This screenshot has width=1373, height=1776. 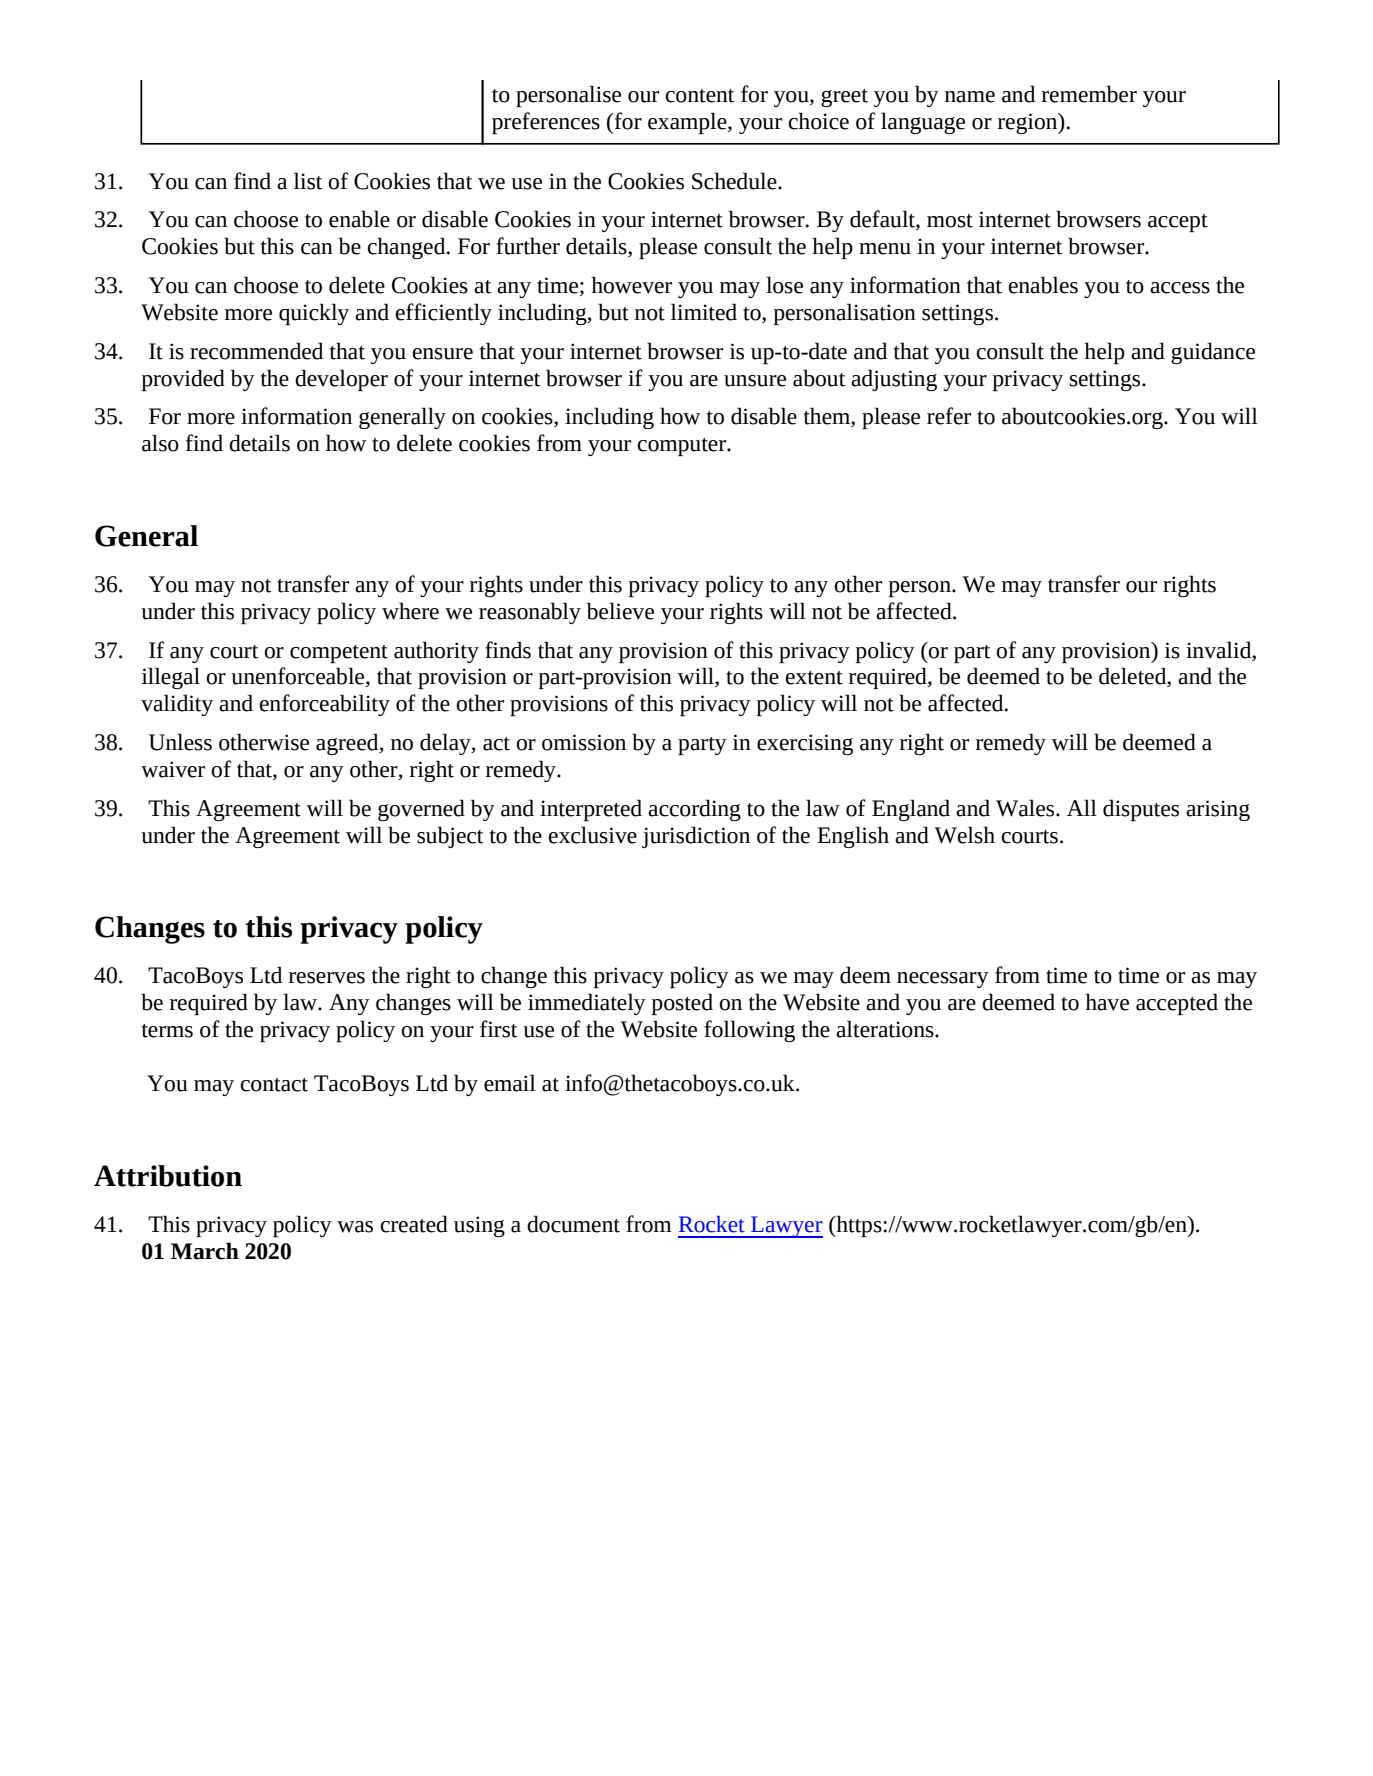 What do you see at coordinates (814, 678) in the screenshot?
I see `extent` at bounding box center [814, 678].
